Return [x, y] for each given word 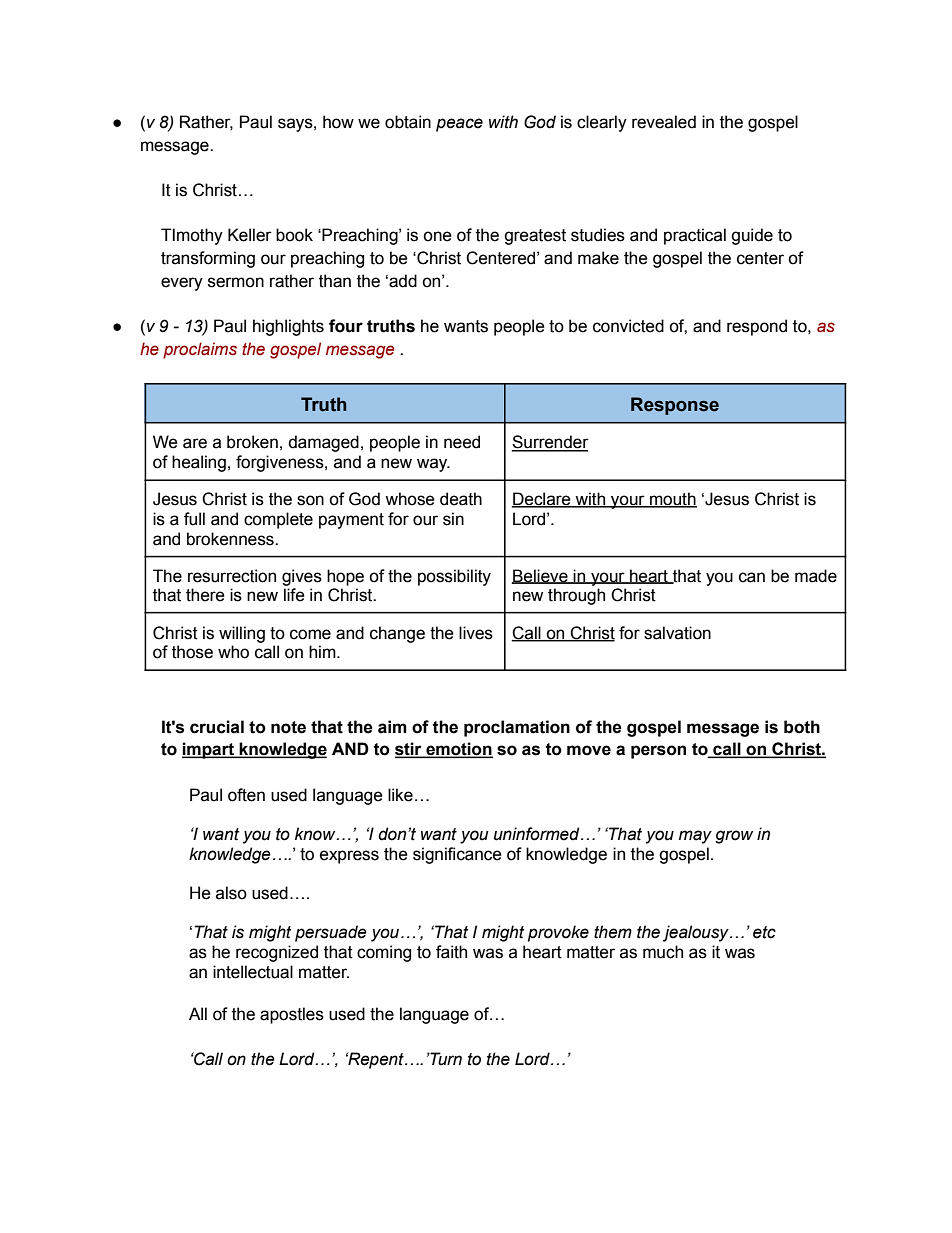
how [338, 122]
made [816, 576]
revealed [664, 122]
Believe [541, 576]
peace [459, 125]
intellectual [253, 972]
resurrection [232, 576]
